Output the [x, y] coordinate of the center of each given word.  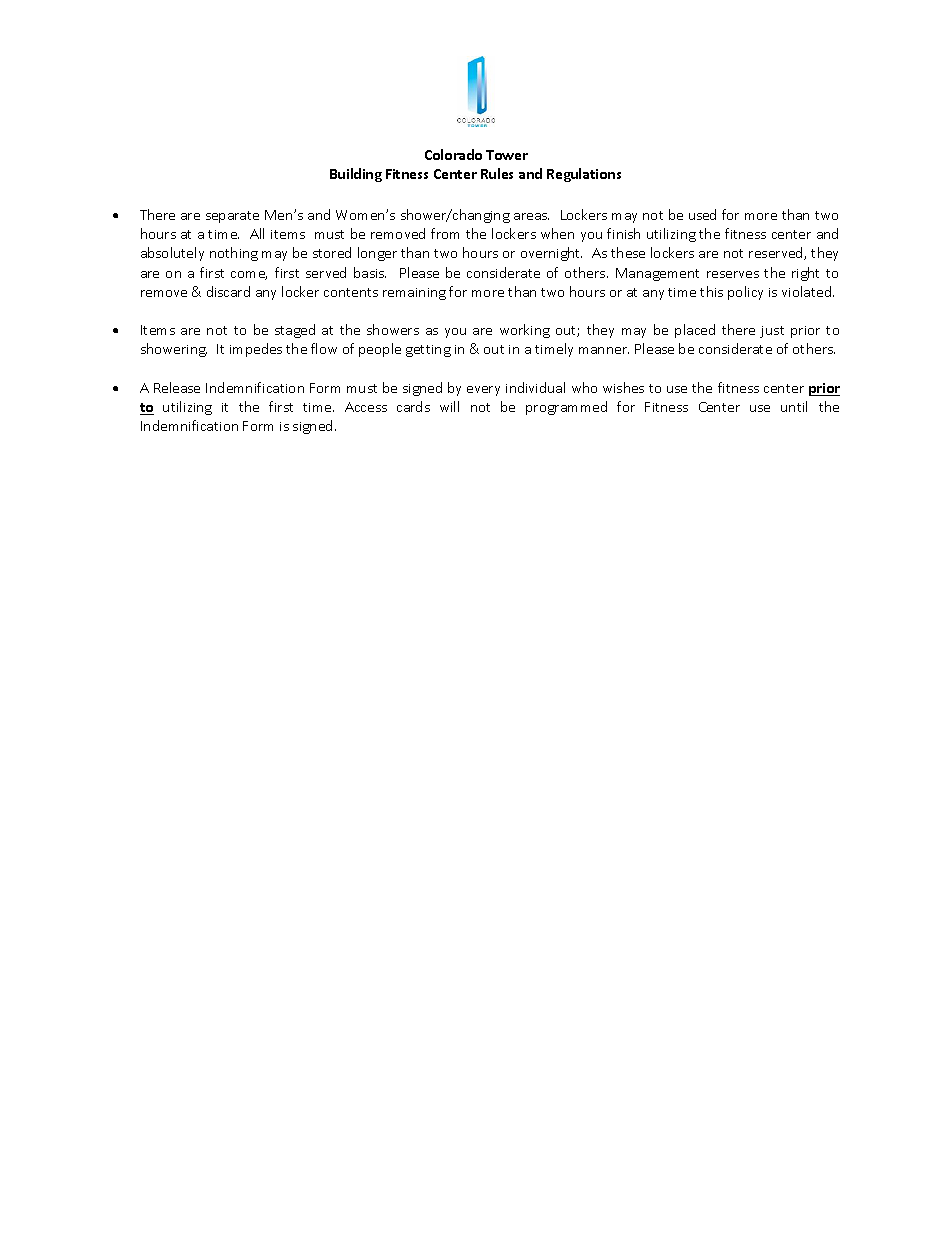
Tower [507, 155]
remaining [414, 294]
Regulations [584, 175]
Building [356, 175]
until [794, 406]
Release [177, 387]
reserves [733, 274]
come [249, 275]
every [483, 391]
